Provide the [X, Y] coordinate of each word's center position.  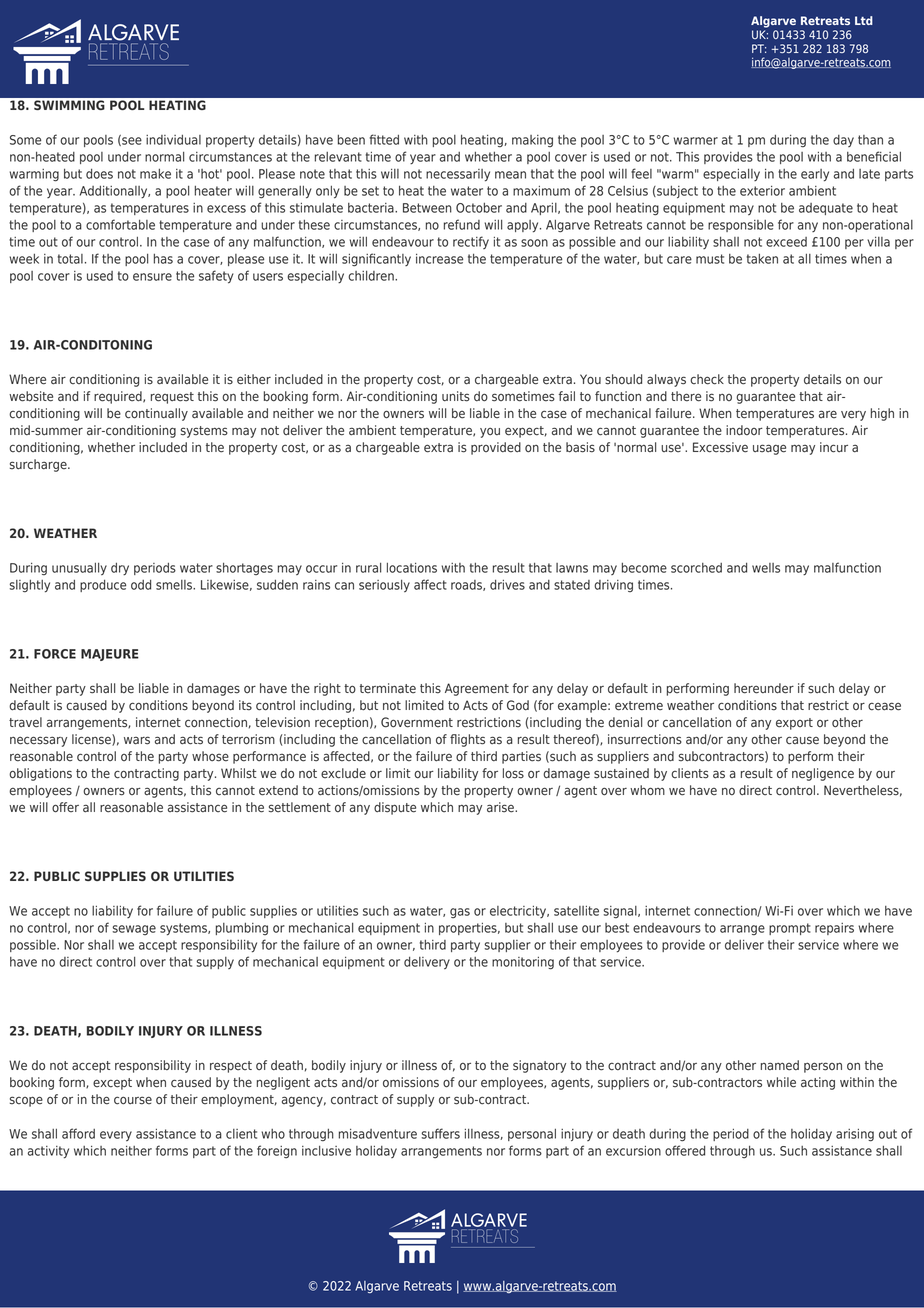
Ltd [864, 20]
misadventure [378, 1134]
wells [766, 568]
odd [141, 585]
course [133, 1100]
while [781, 1082]
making [532, 141]
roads [467, 585]
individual [173, 140]
